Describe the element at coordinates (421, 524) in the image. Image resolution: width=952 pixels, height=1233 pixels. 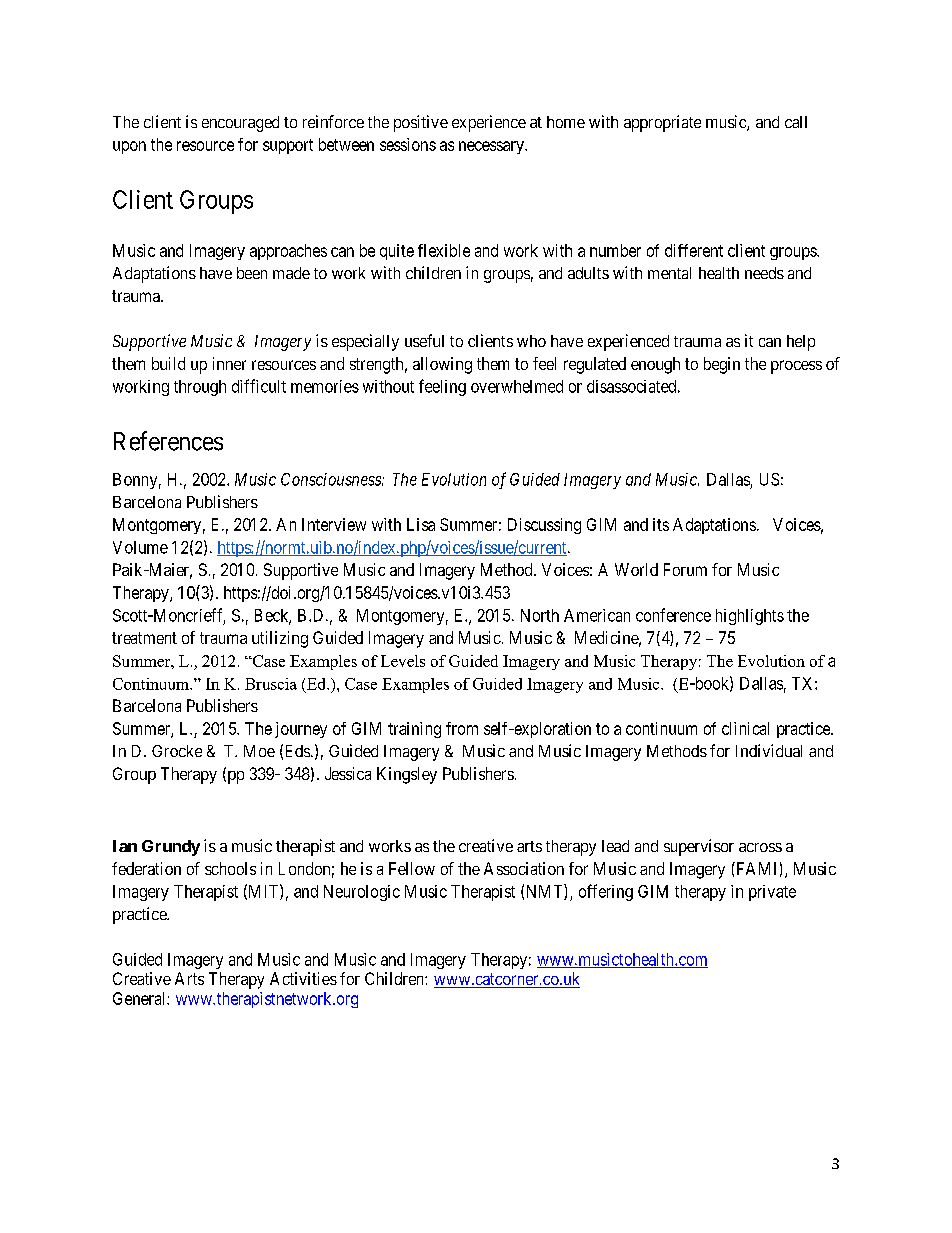
I see `Lisa` at that location.
